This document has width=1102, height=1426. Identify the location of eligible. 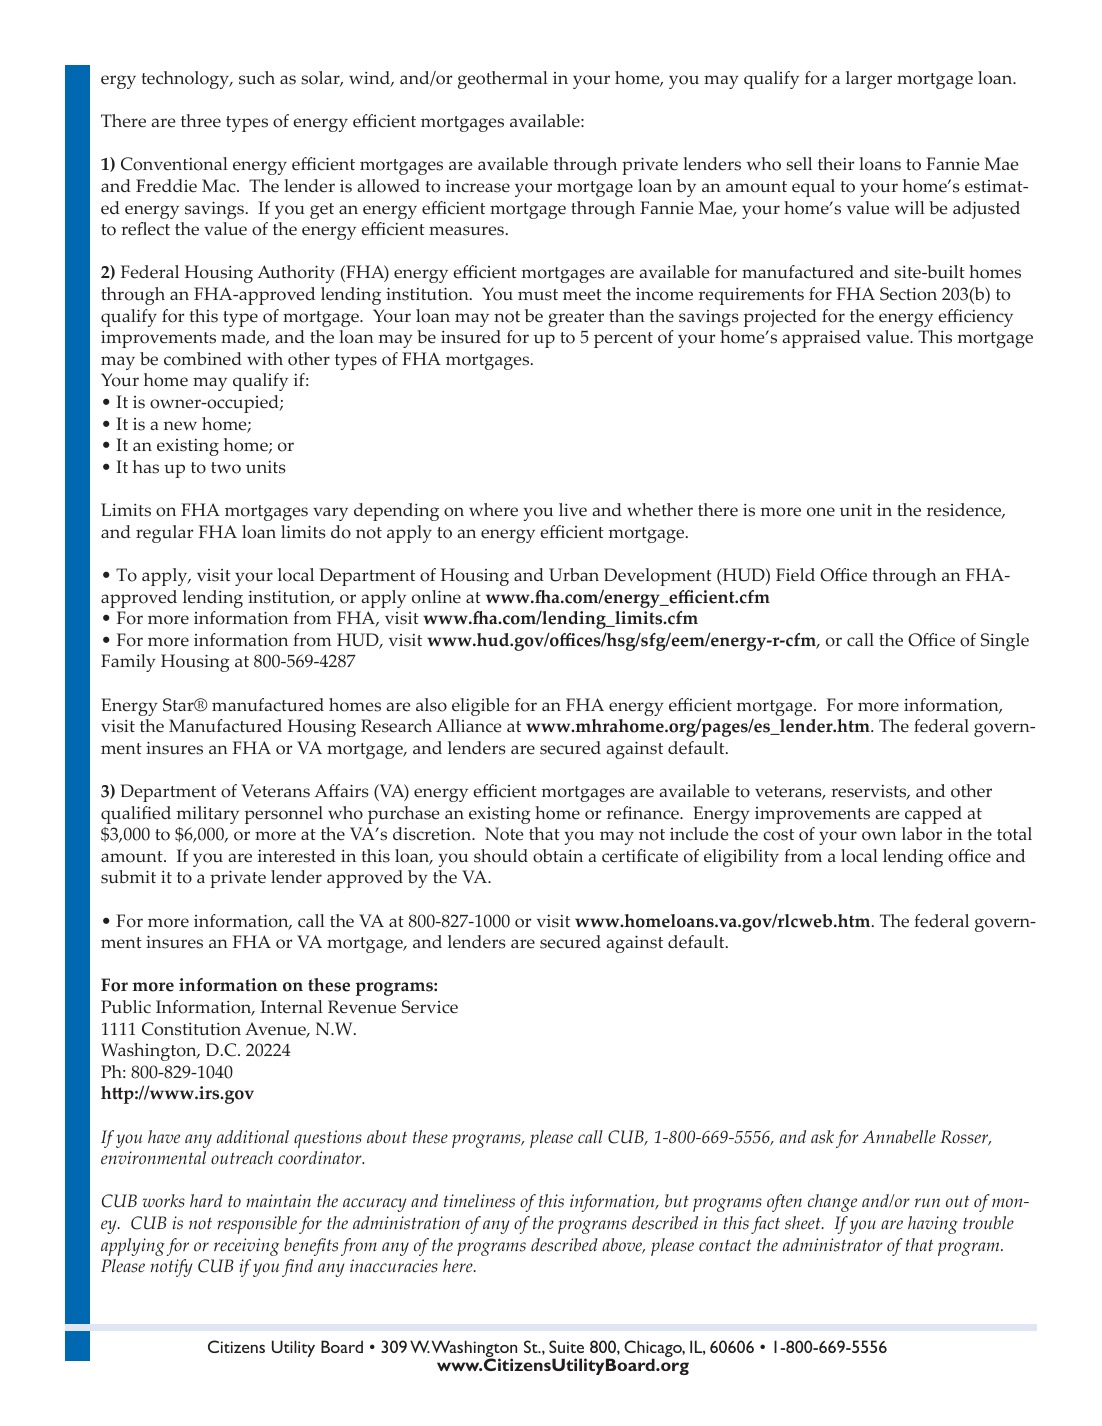
(480, 707).
